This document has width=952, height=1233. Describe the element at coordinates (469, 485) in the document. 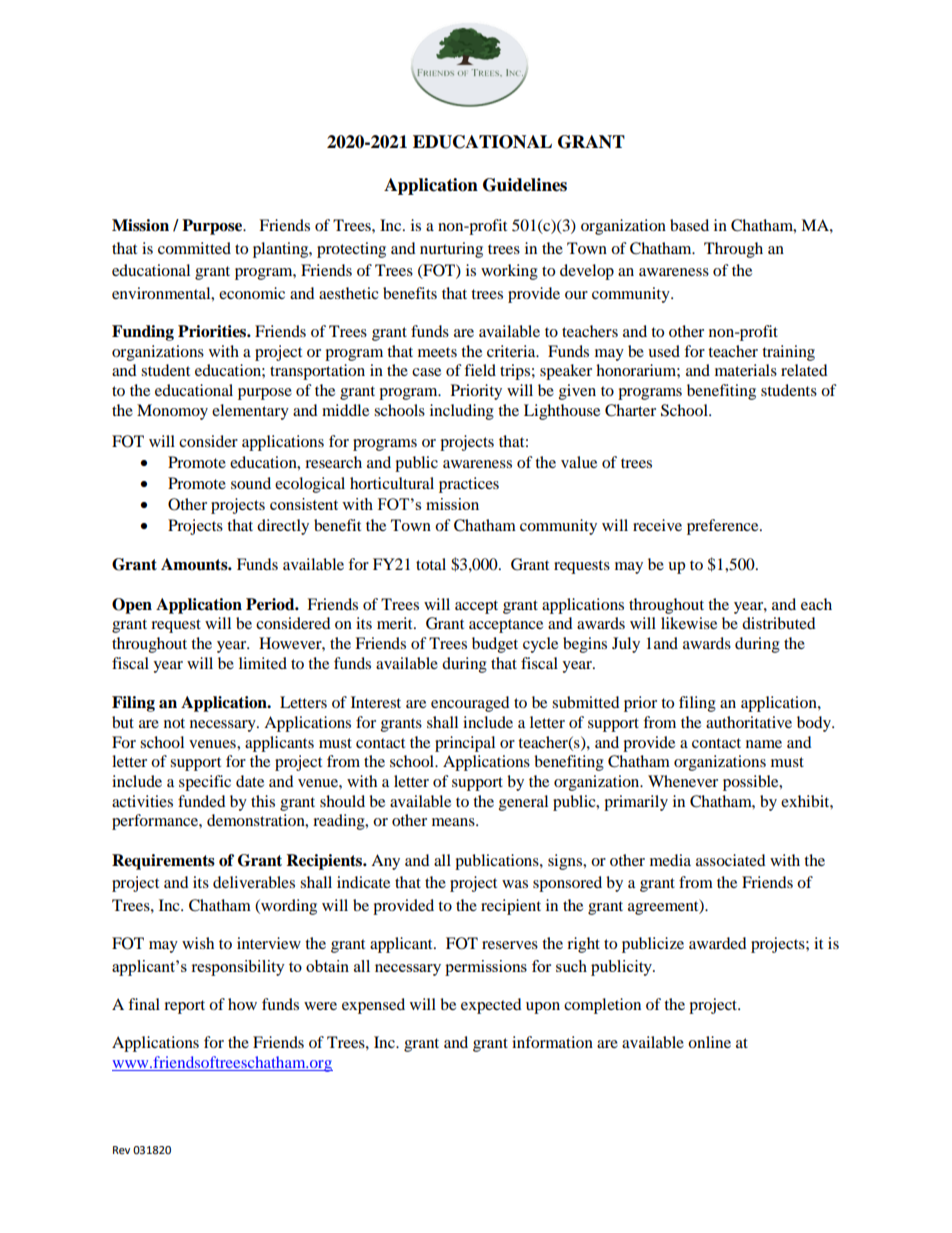

I see `practices` at that location.
